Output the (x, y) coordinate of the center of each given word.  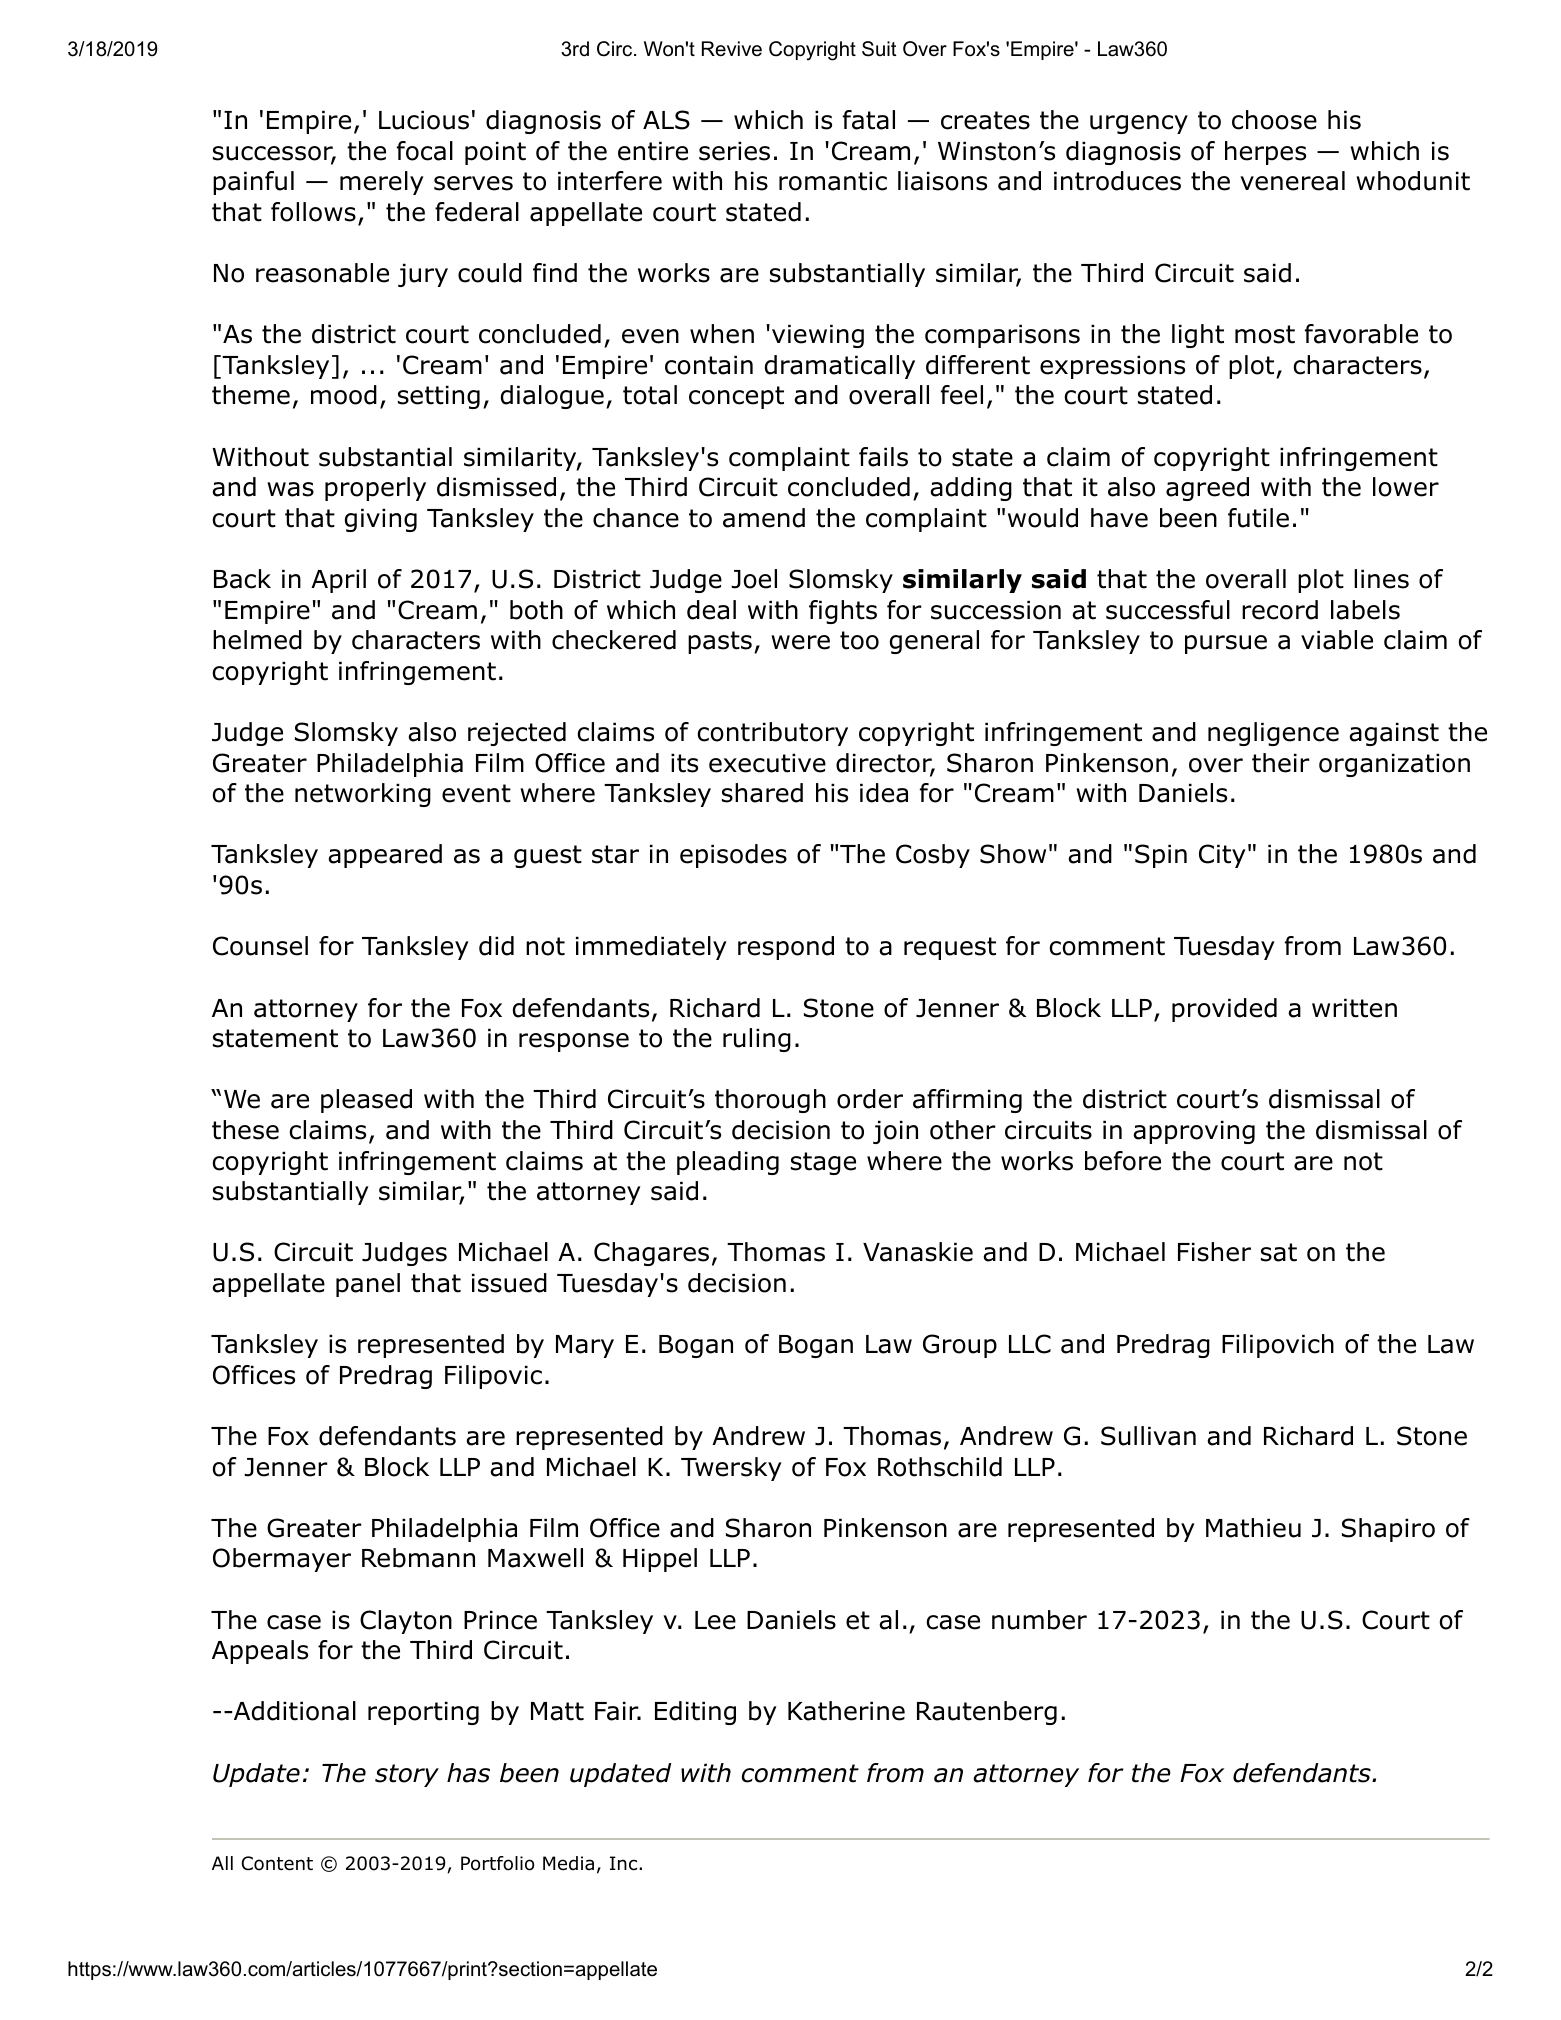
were (800, 642)
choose (1274, 120)
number (1039, 1620)
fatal (869, 120)
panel (368, 1285)
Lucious (424, 120)
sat (1279, 1252)
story (407, 1775)
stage (823, 1163)
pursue (1226, 644)
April (338, 581)
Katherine (846, 1711)
